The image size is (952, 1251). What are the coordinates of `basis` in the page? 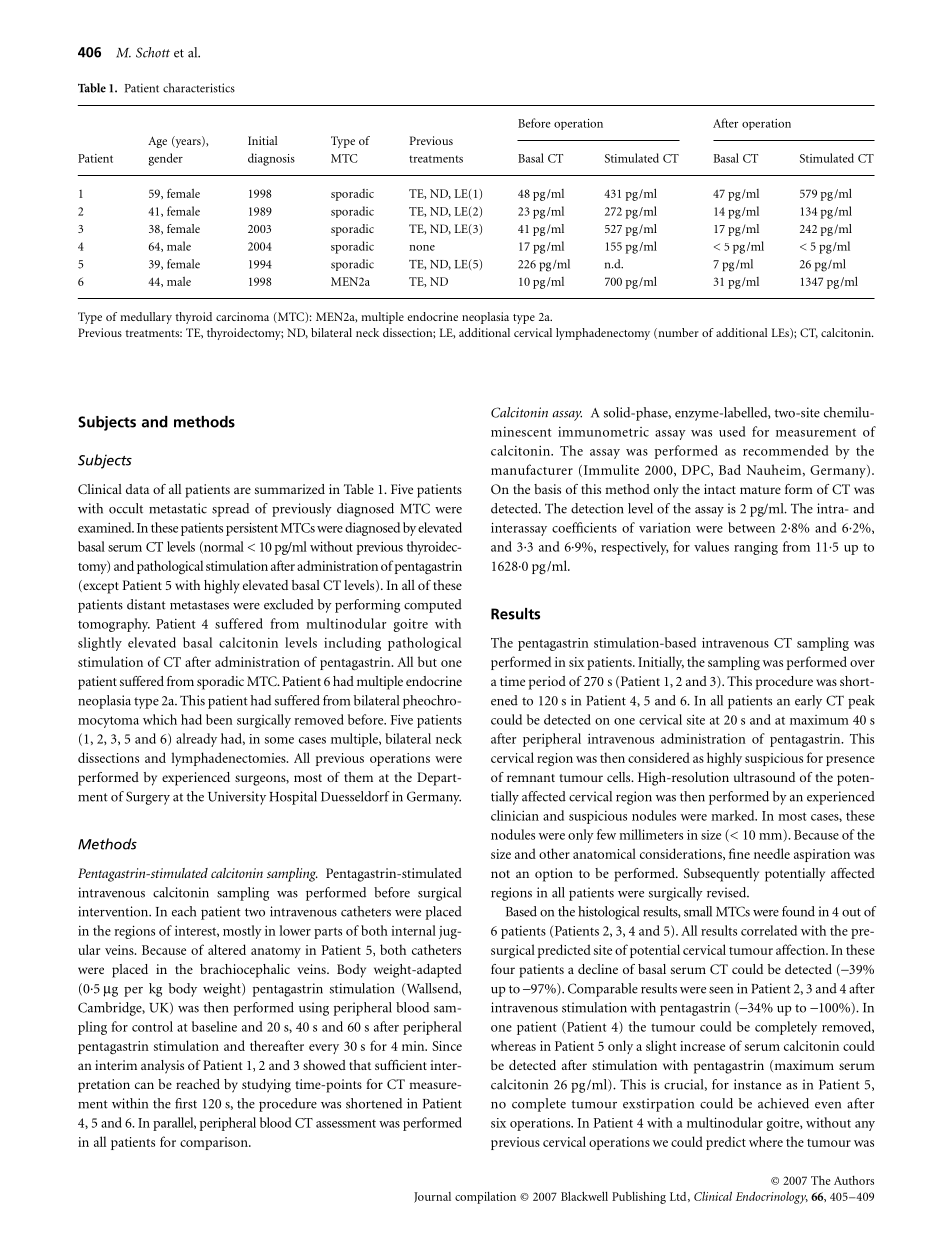 It's located at (547, 489).
